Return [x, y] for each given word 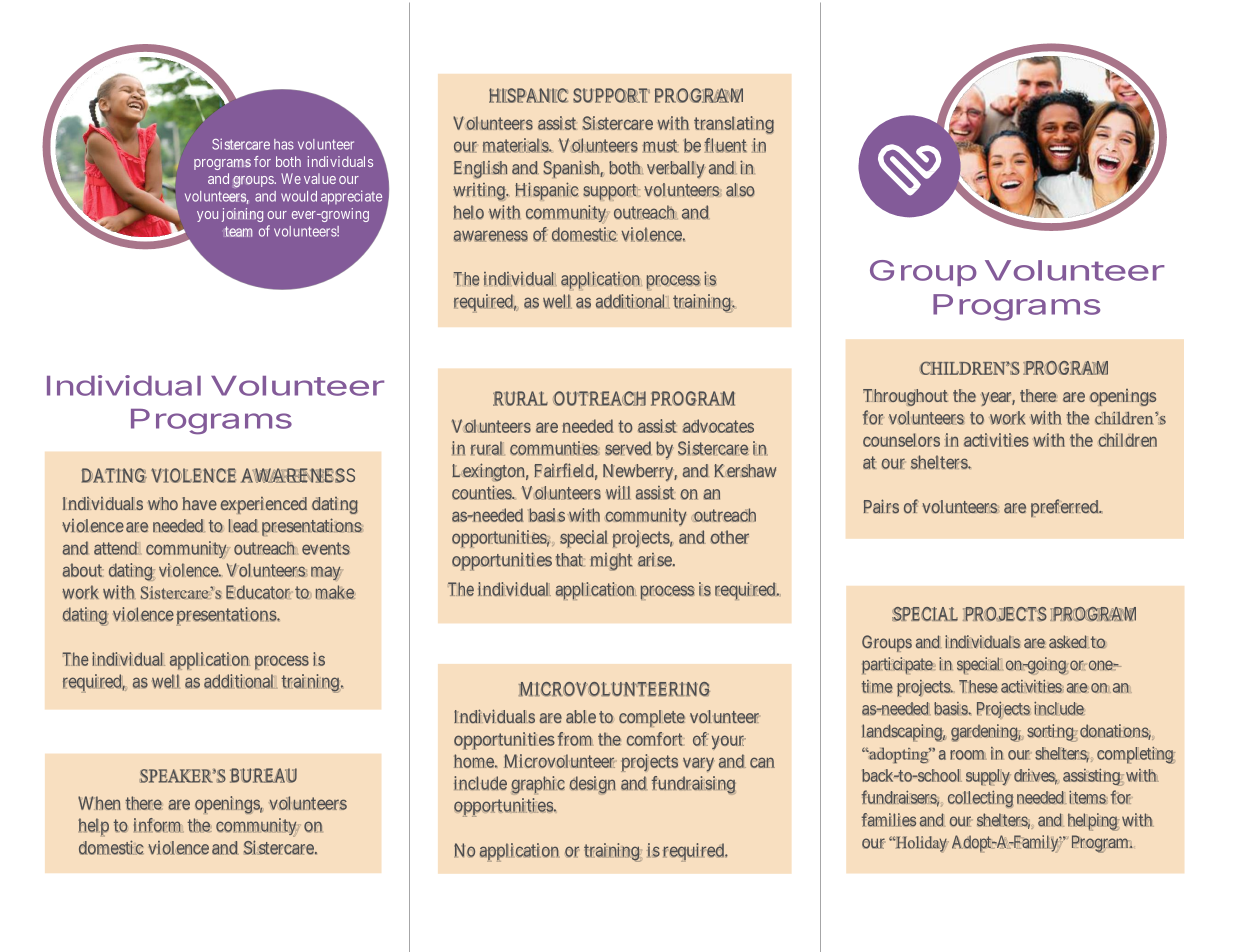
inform [157, 825]
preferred [1066, 508]
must [660, 146]
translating [734, 125]
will [618, 492]
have [199, 503]
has [284, 144]
